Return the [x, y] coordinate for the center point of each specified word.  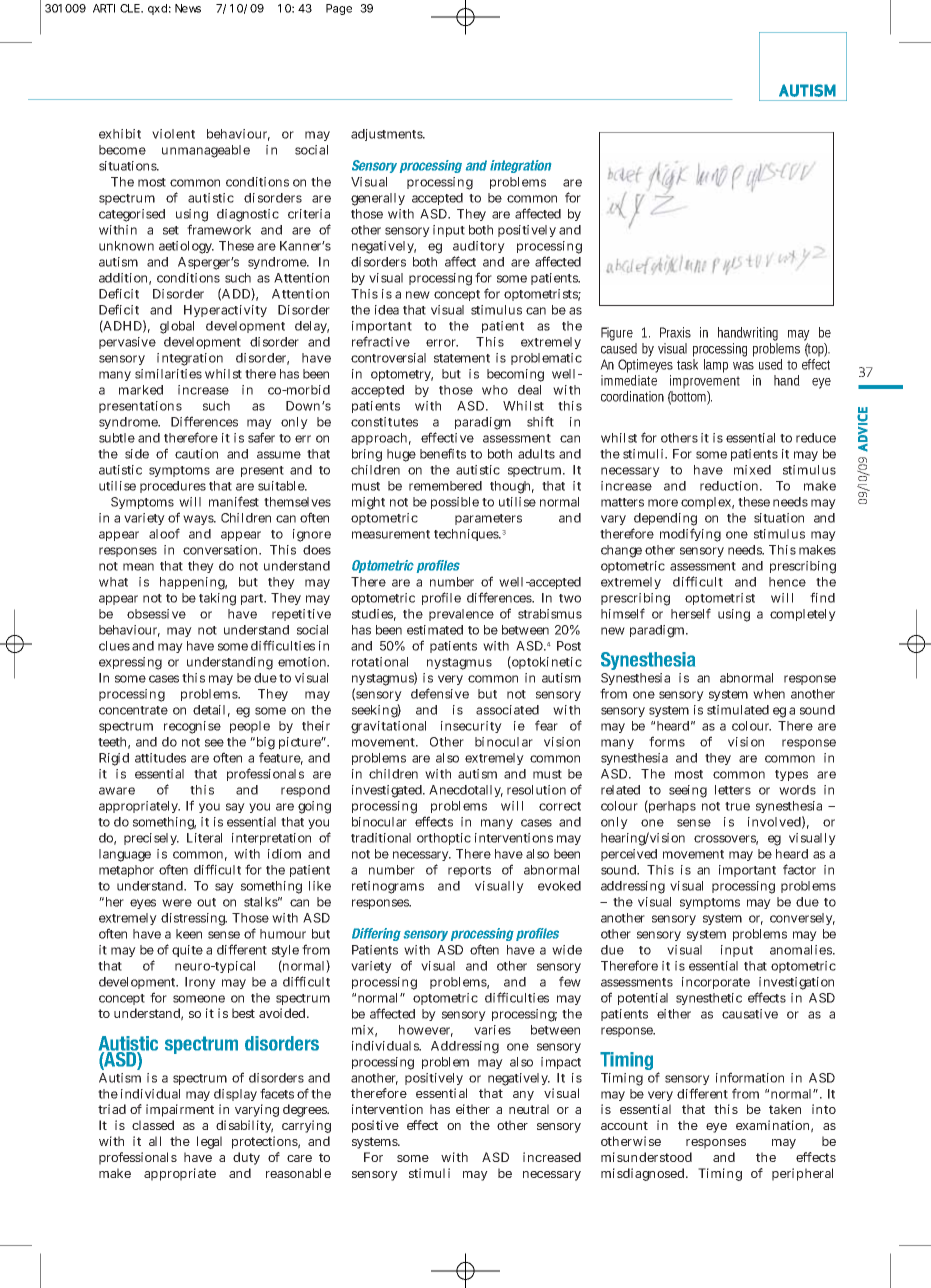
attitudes [160, 758]
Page [339, 9]
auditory [479, 249]
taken [785, 1109]
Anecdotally [466, 791]
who [495, 390]
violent [173, 134]
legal [209, 1142]
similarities [168, 374]
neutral [529, 1109]
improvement [705, 382]
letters [733, 790]
